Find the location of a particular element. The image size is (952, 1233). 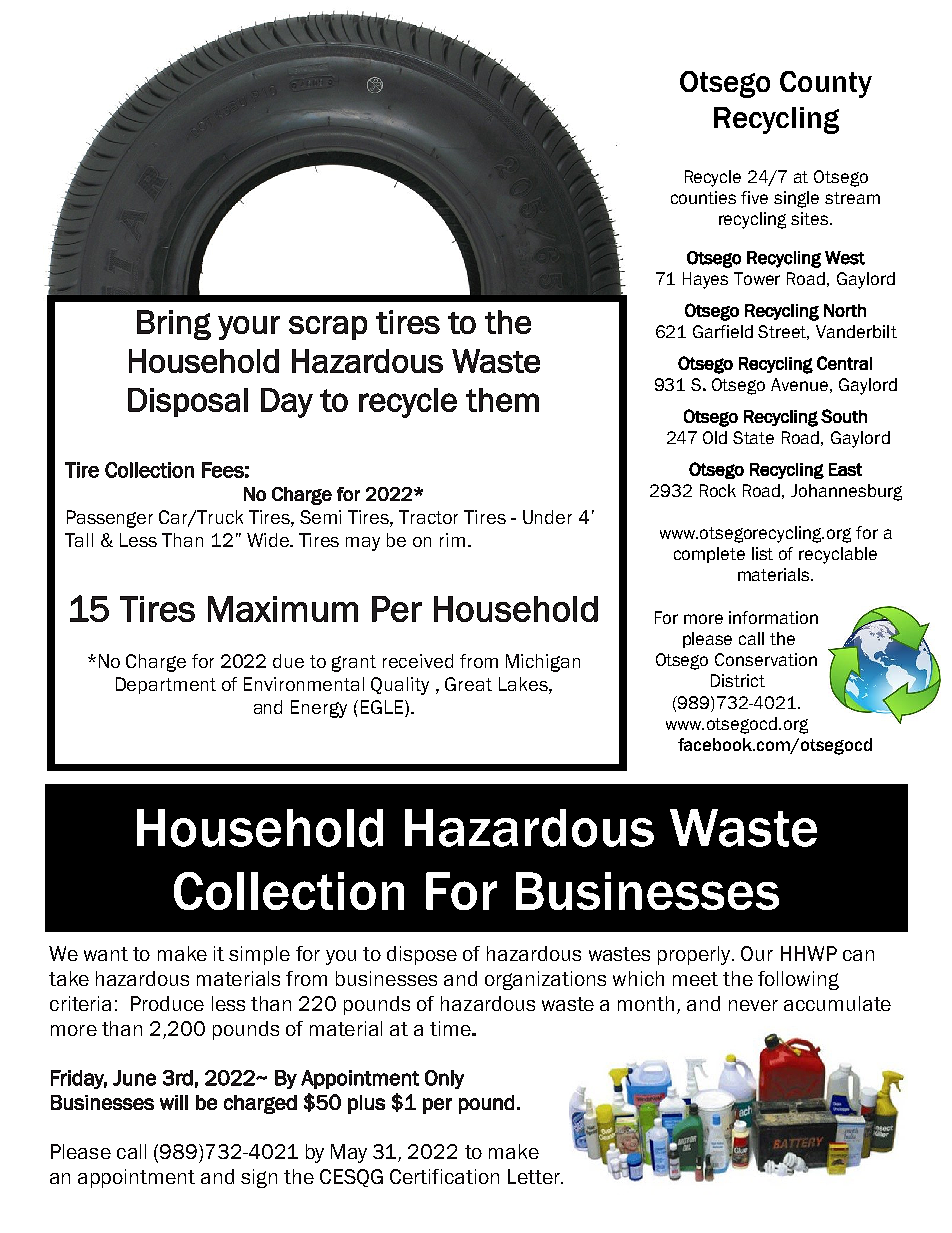

want is located at coordinates (106, 954).
